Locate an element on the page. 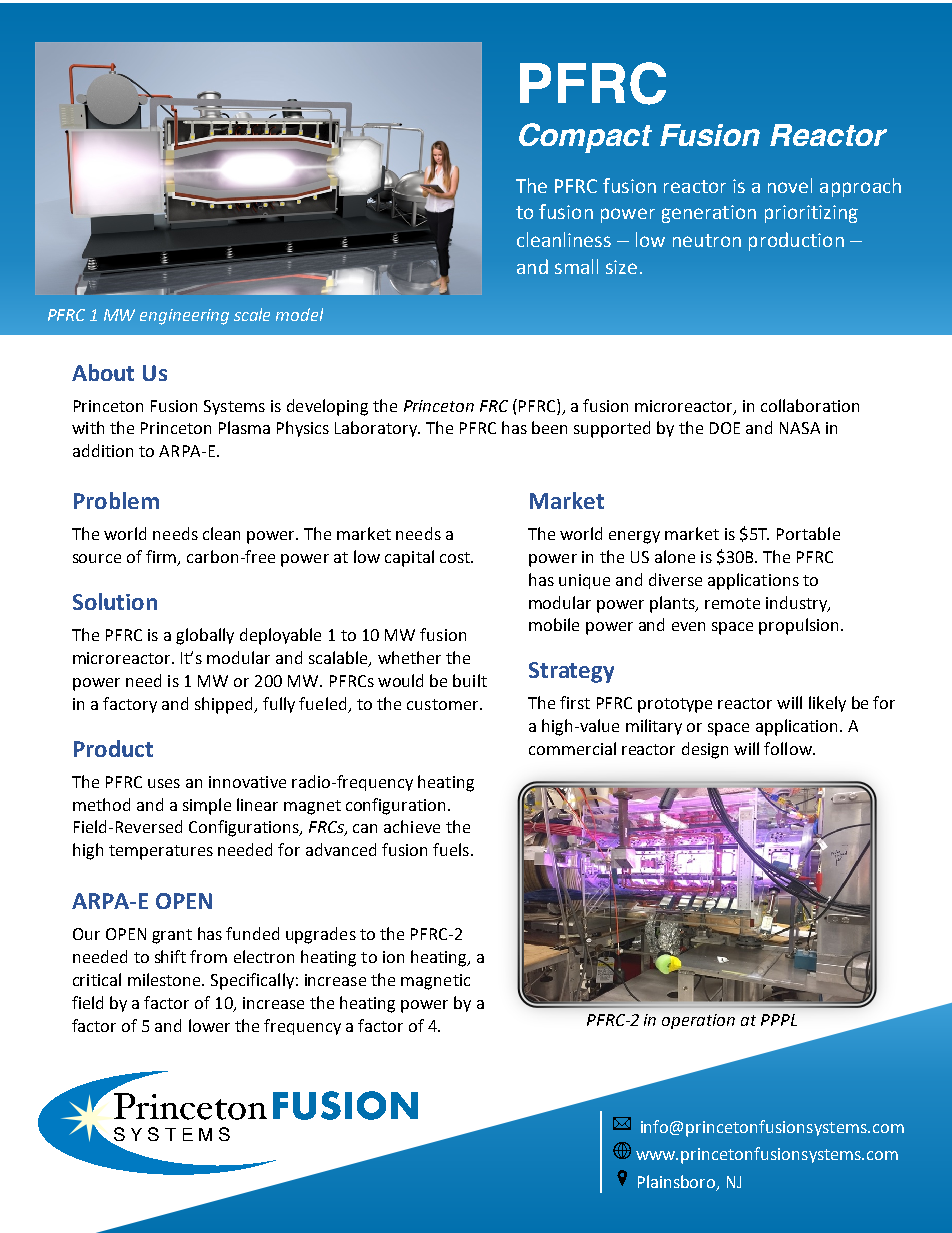 The height and width of the page is (1233, 952). engineering is located at coordinates (184, 317).
